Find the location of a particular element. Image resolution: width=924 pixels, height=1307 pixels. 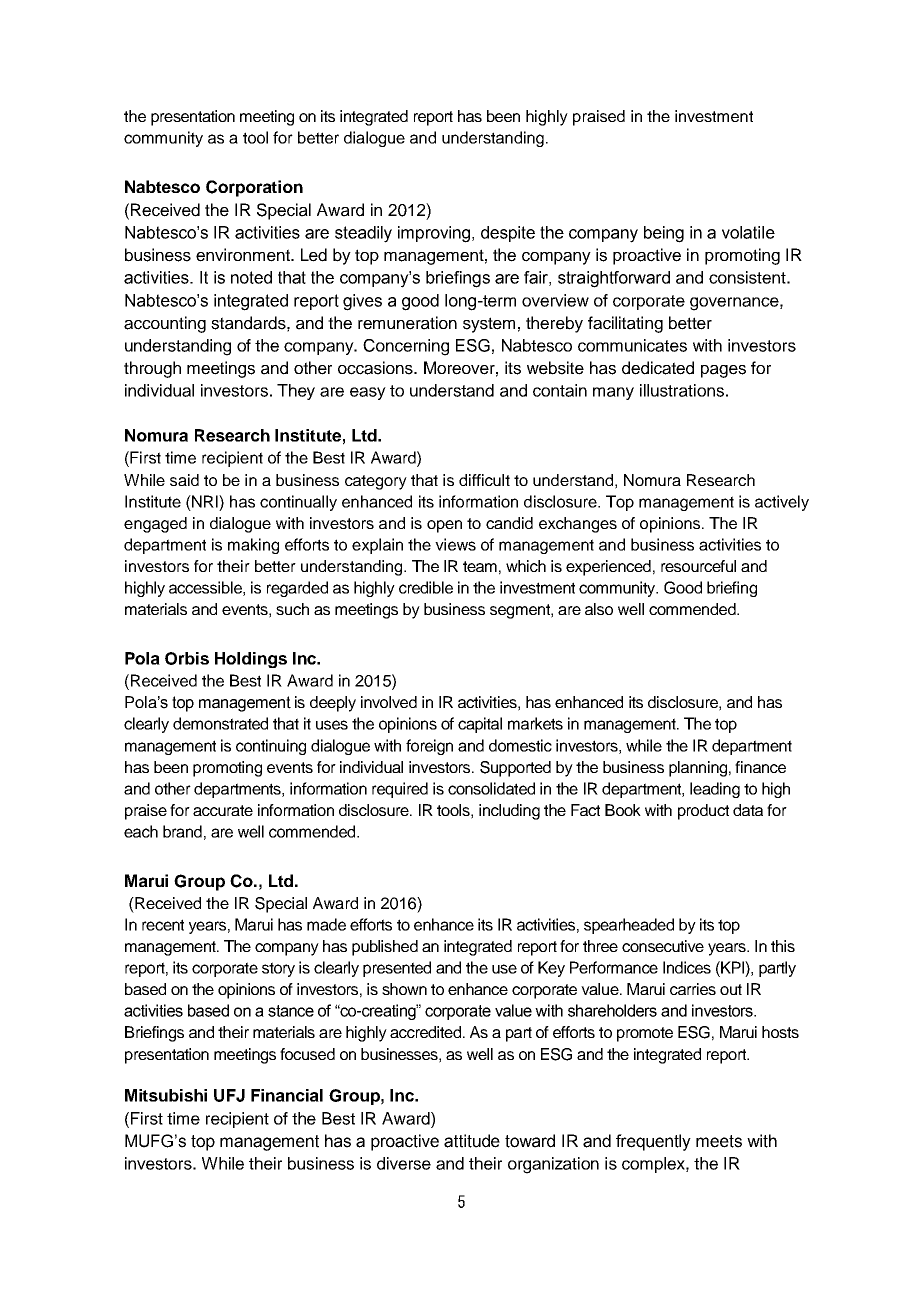

Mitsubishi is located at coordinates (166, 1095).
